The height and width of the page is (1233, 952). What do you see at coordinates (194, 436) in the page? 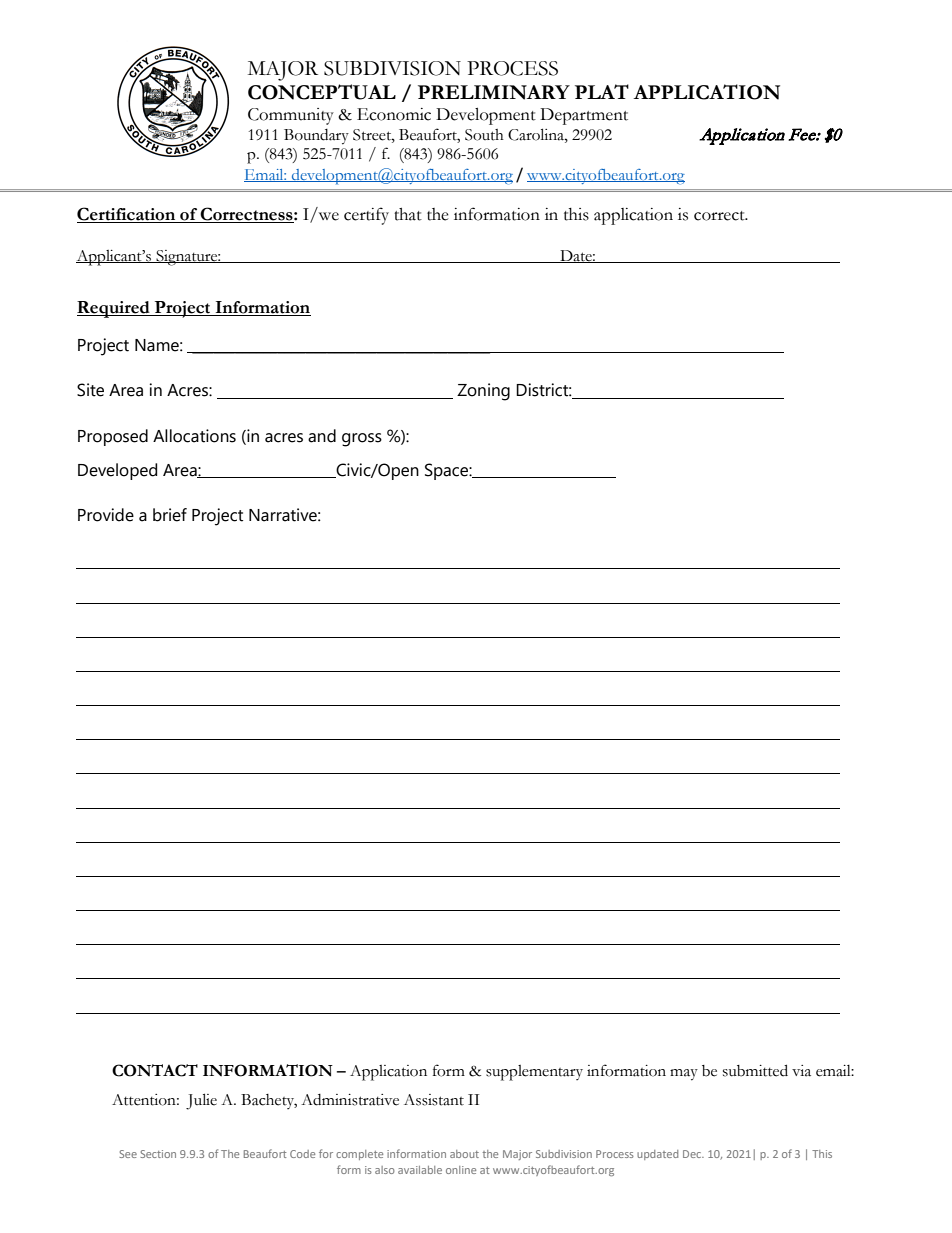
I see `Allocations` at bounding box center [194, 436].
